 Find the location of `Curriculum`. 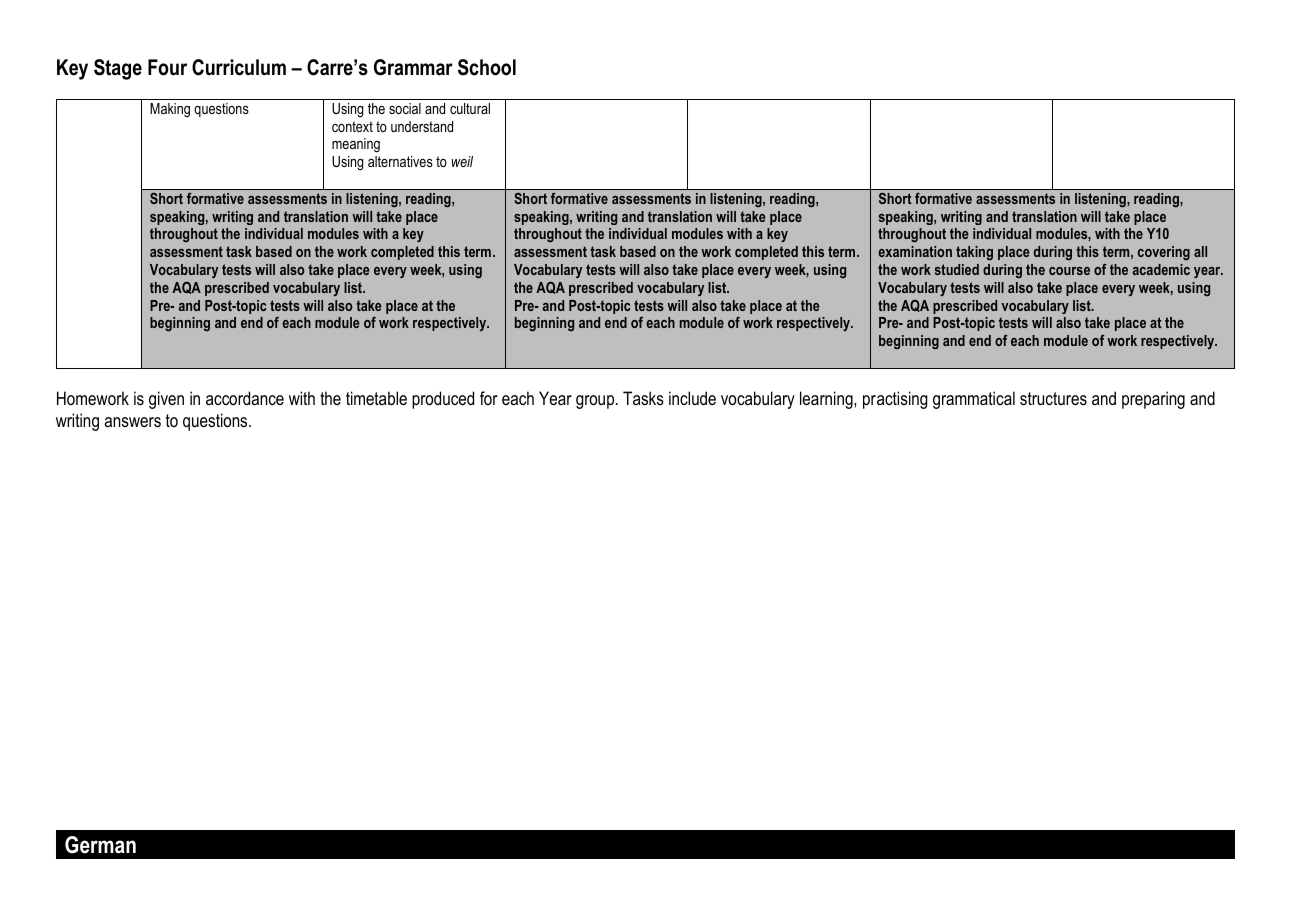

Curriculum is located at coordinates (239, 67).
